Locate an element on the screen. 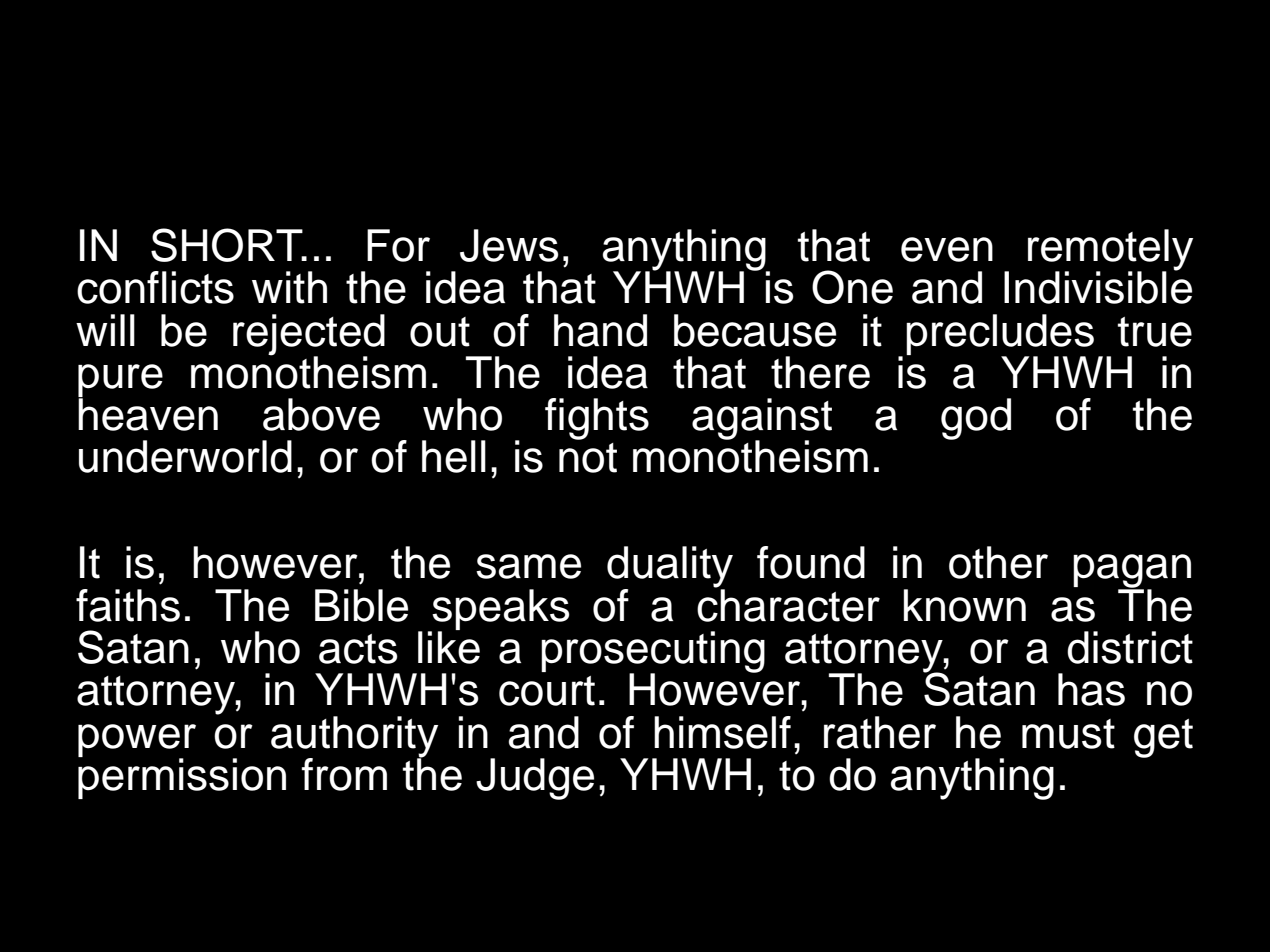 This screenshot has height=952, width=1270. district is located at coordinates (1130, 647).
